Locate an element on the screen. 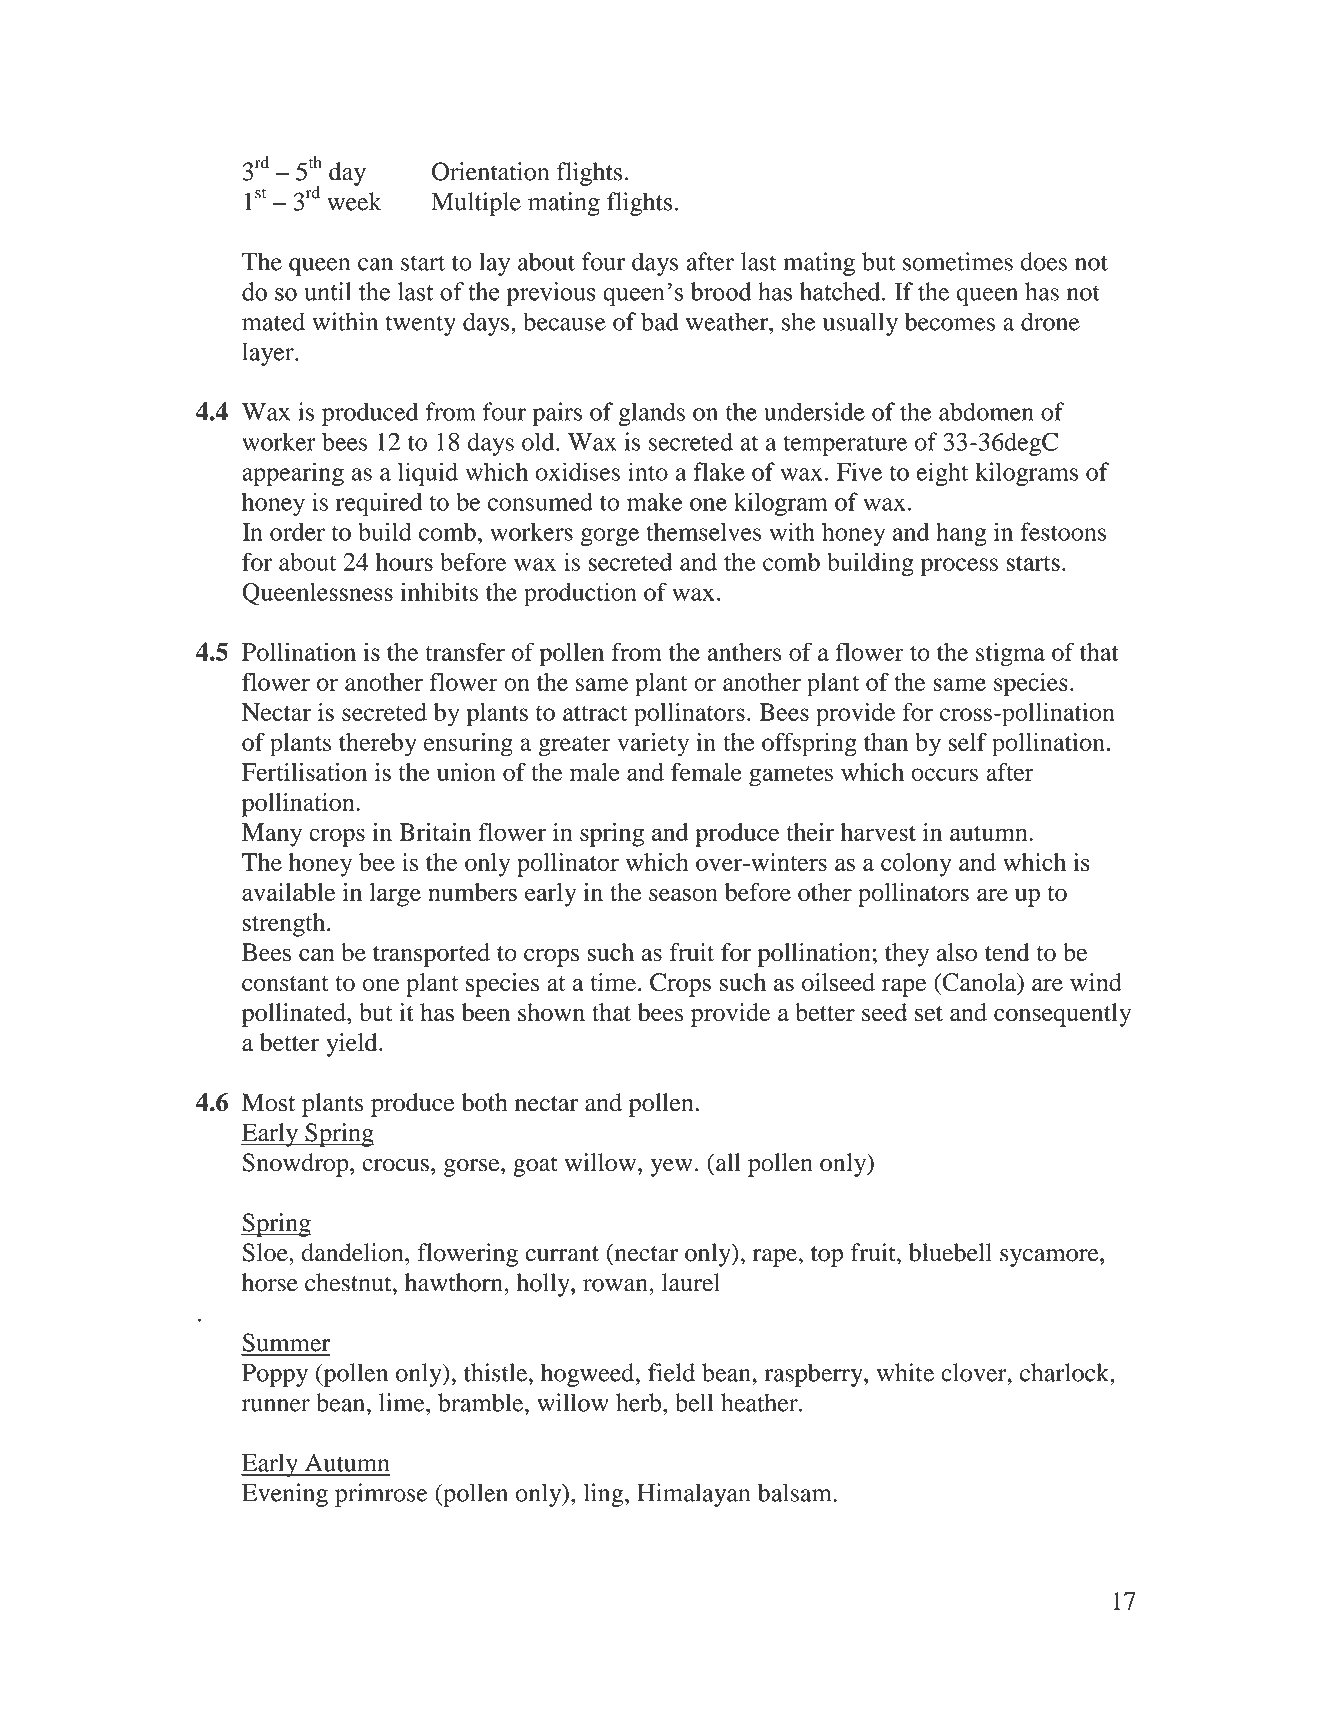 The image size is (1332, 1723). hang is located at coordinates (961, 534).
